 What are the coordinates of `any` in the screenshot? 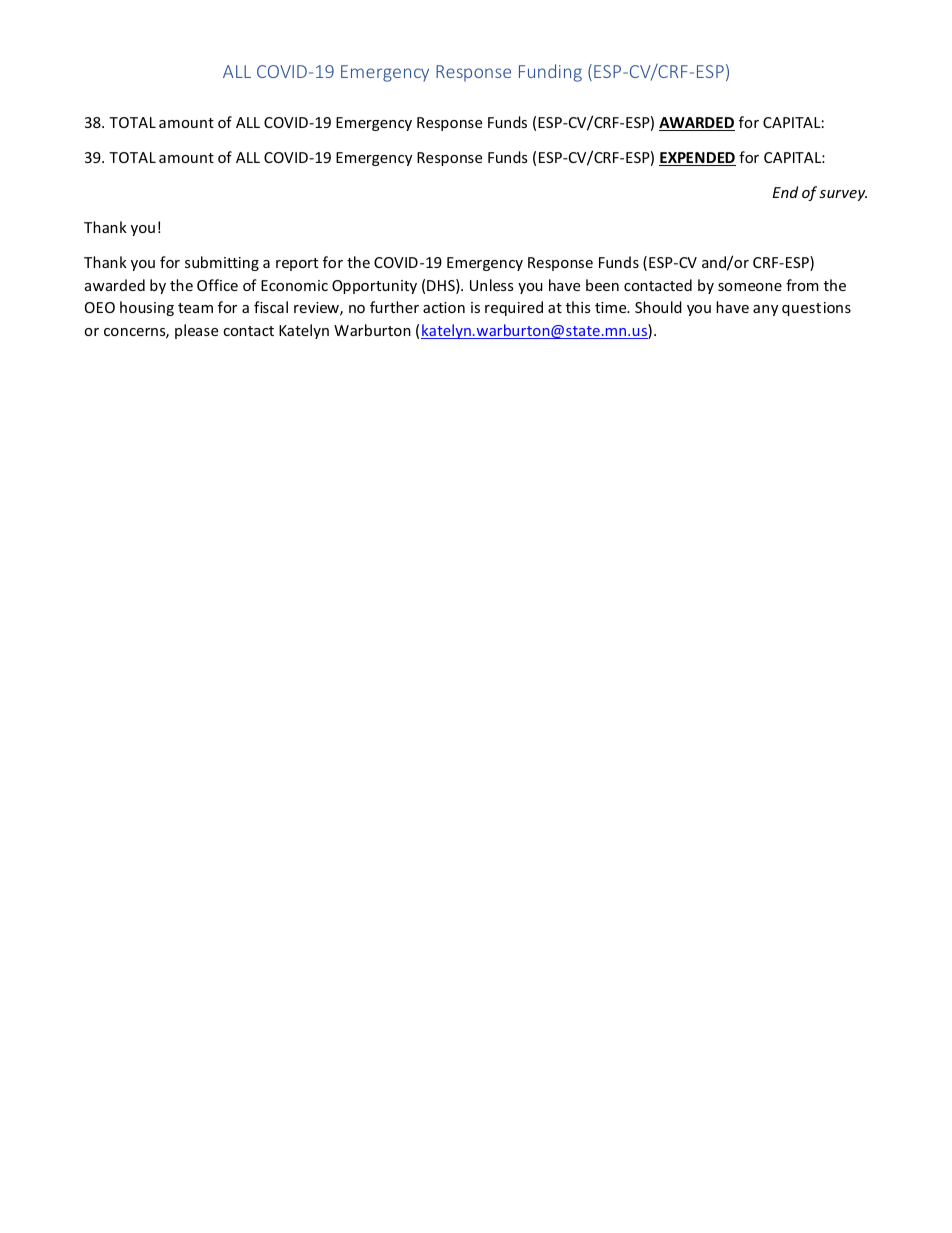 It's located at (765, 310).
